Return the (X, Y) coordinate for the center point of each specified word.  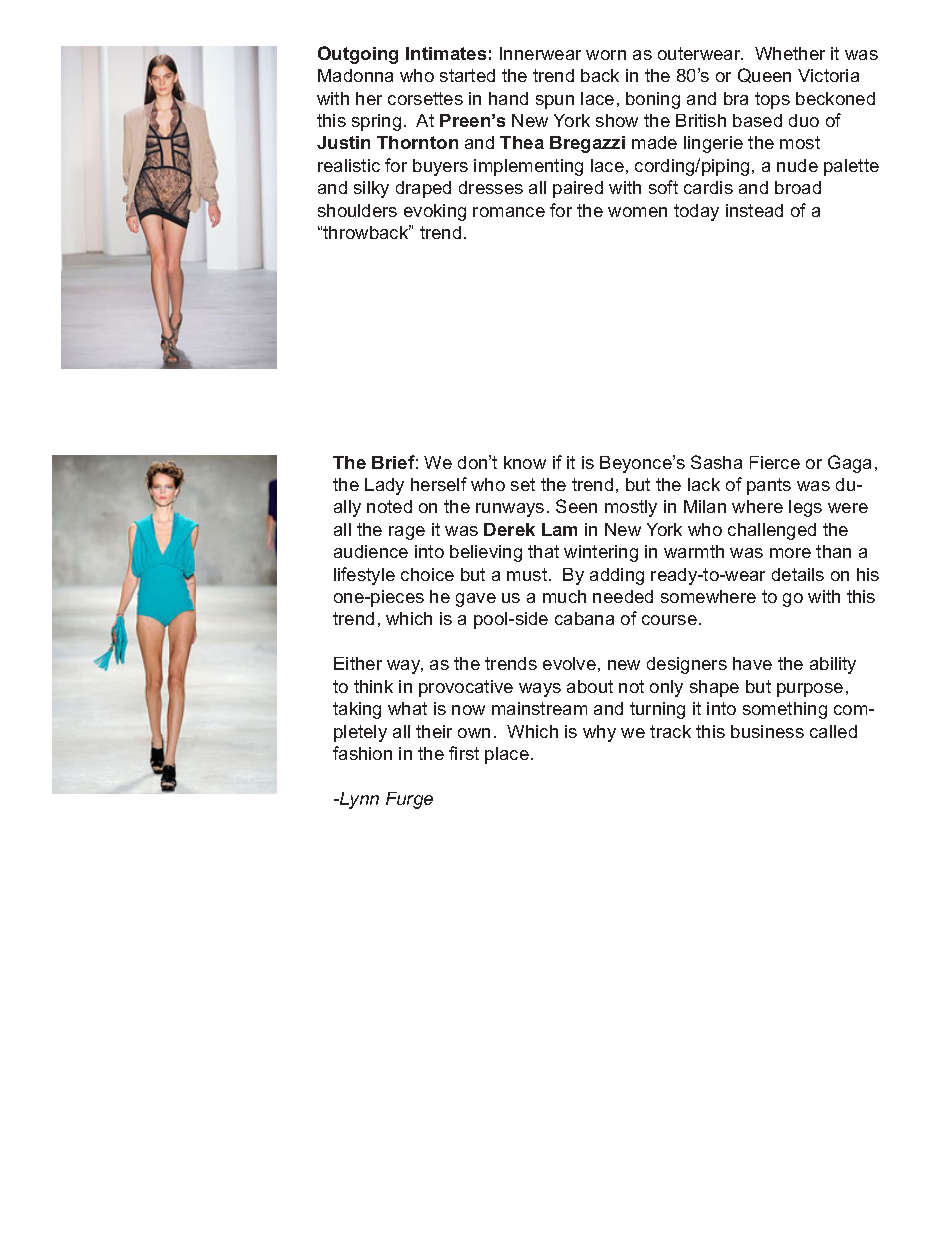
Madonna (355, 75)
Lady (384, 486)
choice (427, 574)
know (525, 462)
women (637, 212)
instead (754, 210)
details (798, 574)
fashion (362, 753)
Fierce (775, 462)
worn (606, 55)
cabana (584, 618)
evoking (435, 212)
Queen (764, 75)
